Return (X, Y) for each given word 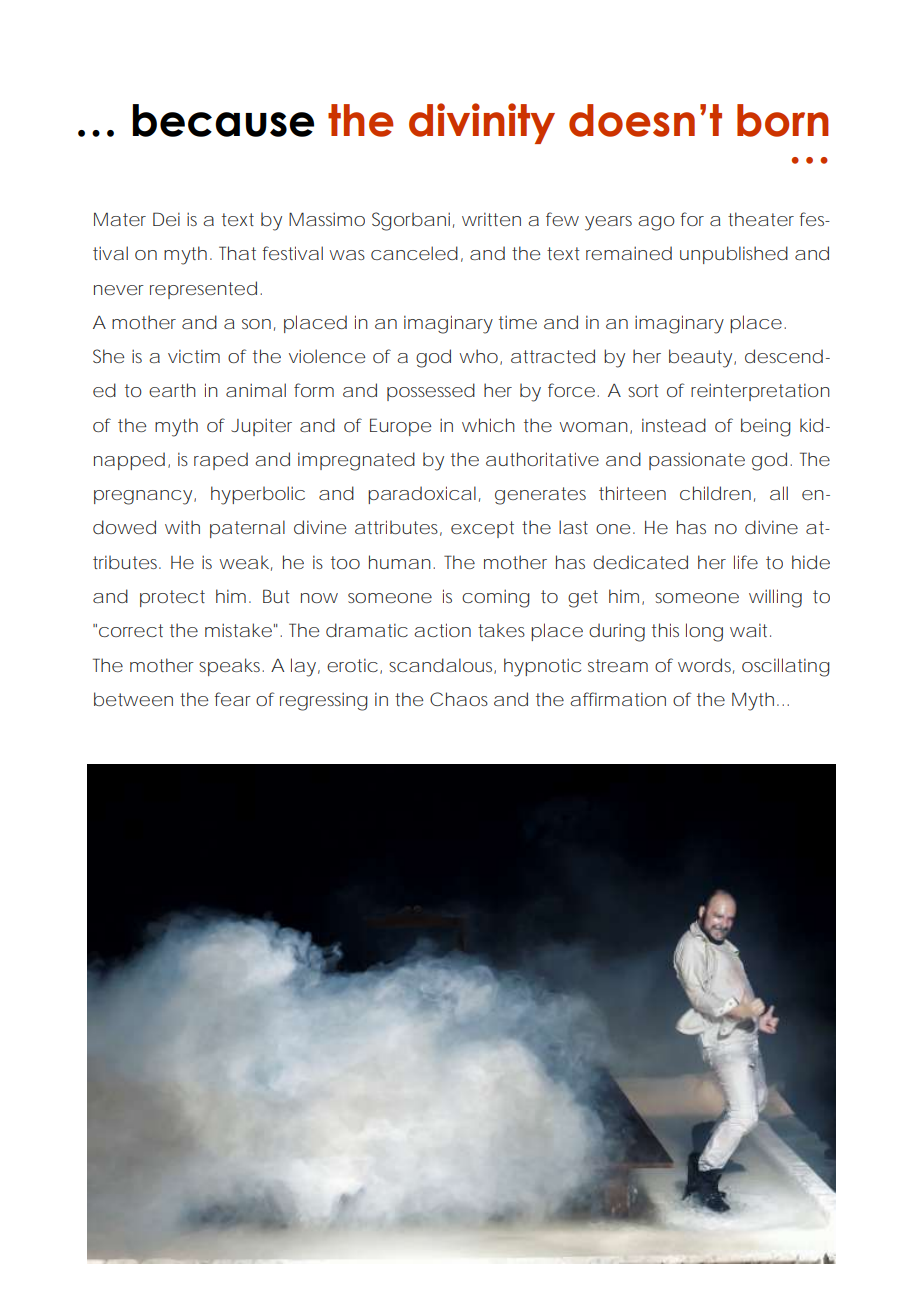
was (347, 255)
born (782, 120)
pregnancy (143, 497)
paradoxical (422, 495)
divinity (482, 123)
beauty (700, 358)
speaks (231, 667)
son (256, 324)
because (223, 120)
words (706, 666)
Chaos (459, 699)
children (715, 493)
